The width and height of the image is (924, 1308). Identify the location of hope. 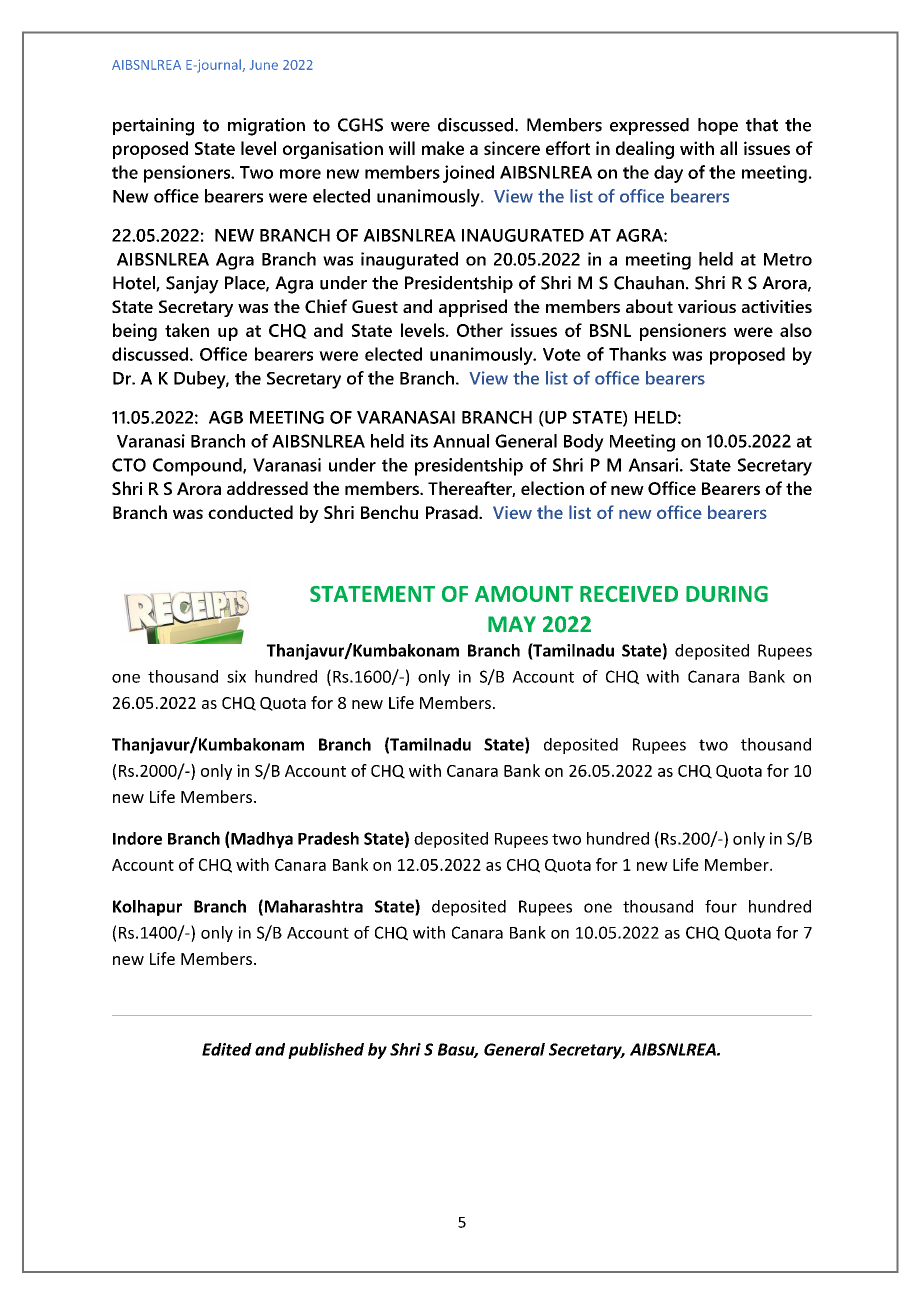
(718, 126).
